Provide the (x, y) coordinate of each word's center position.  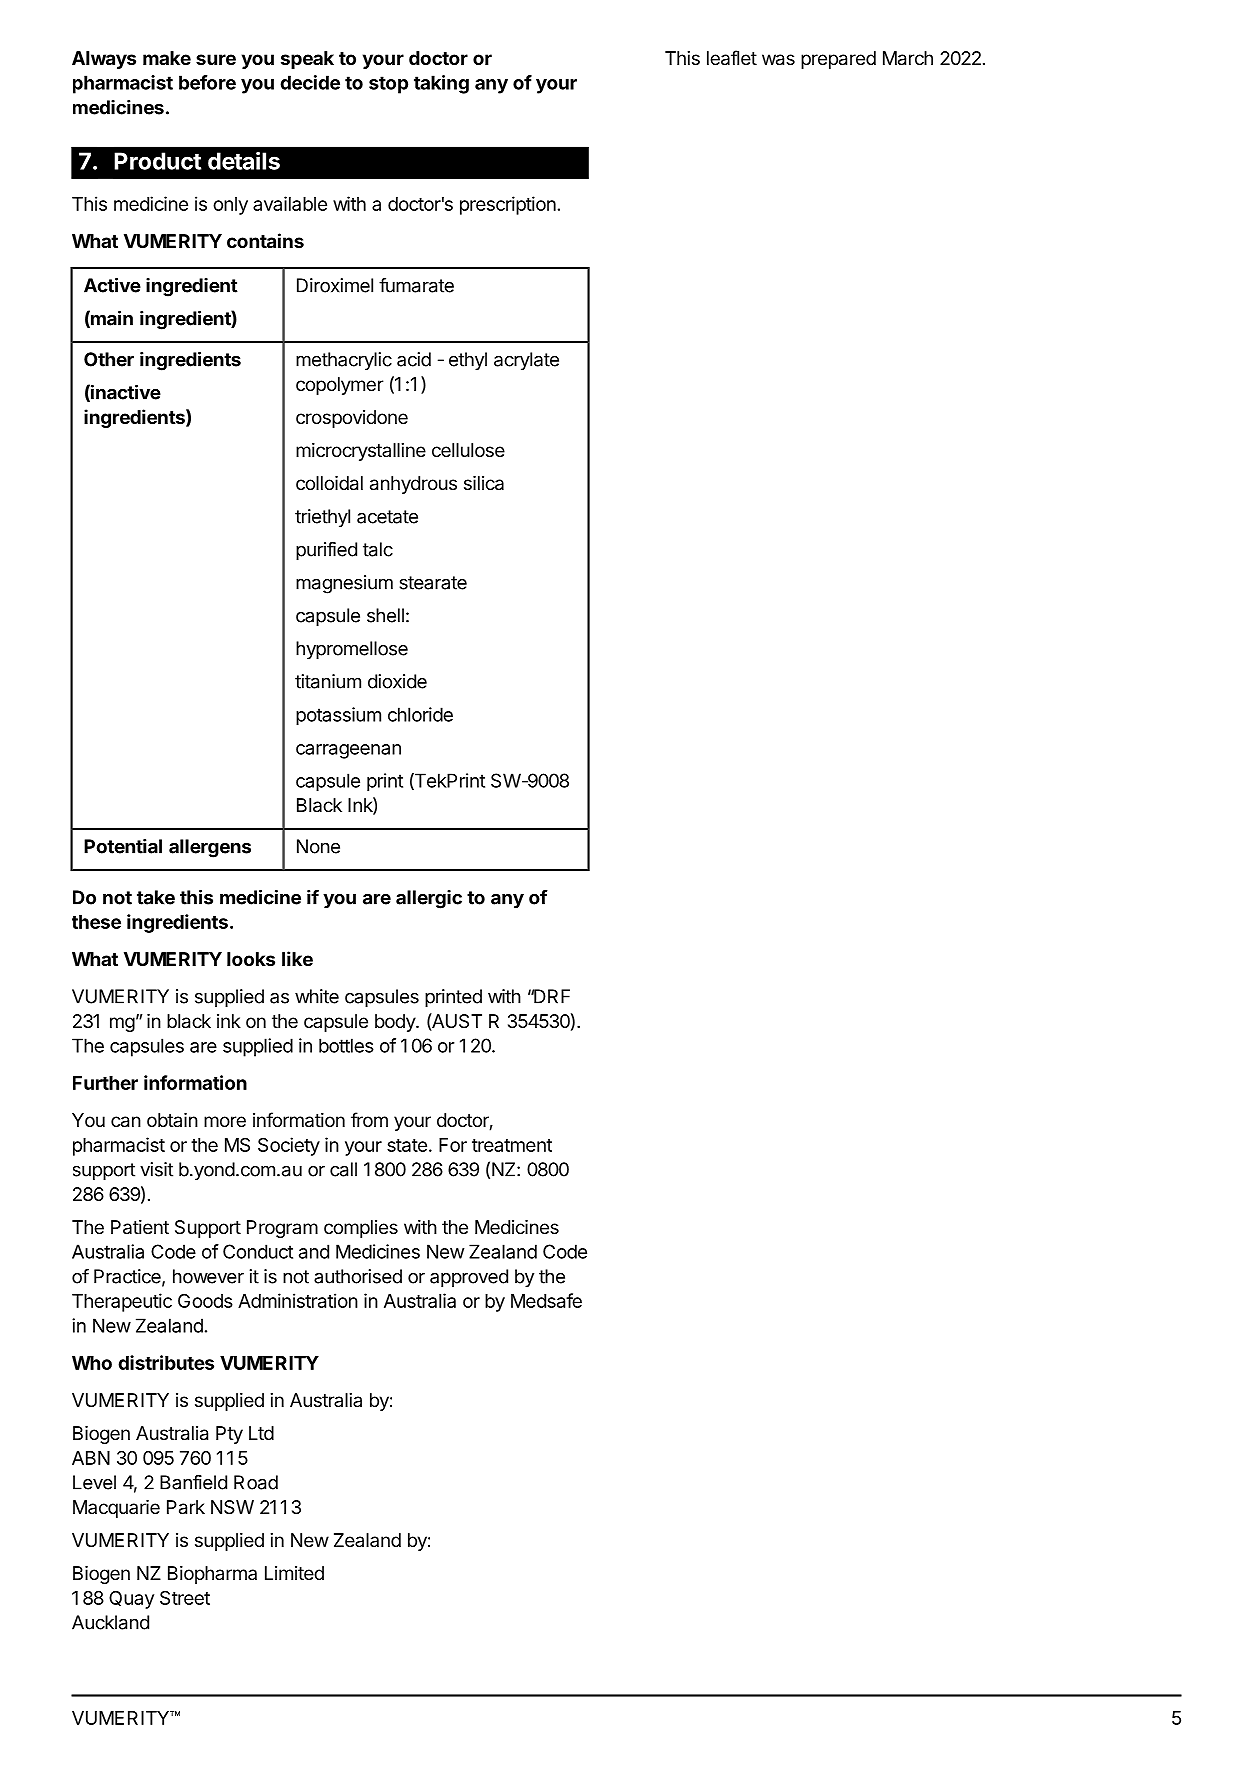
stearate (433, 583)
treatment (512, 1145)
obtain (172, 1120)
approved (469, 1278)
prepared (838, 60)
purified (326, 551)
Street (185, 1598)
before (207, 82)
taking (441, 84)
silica (484, 483)
